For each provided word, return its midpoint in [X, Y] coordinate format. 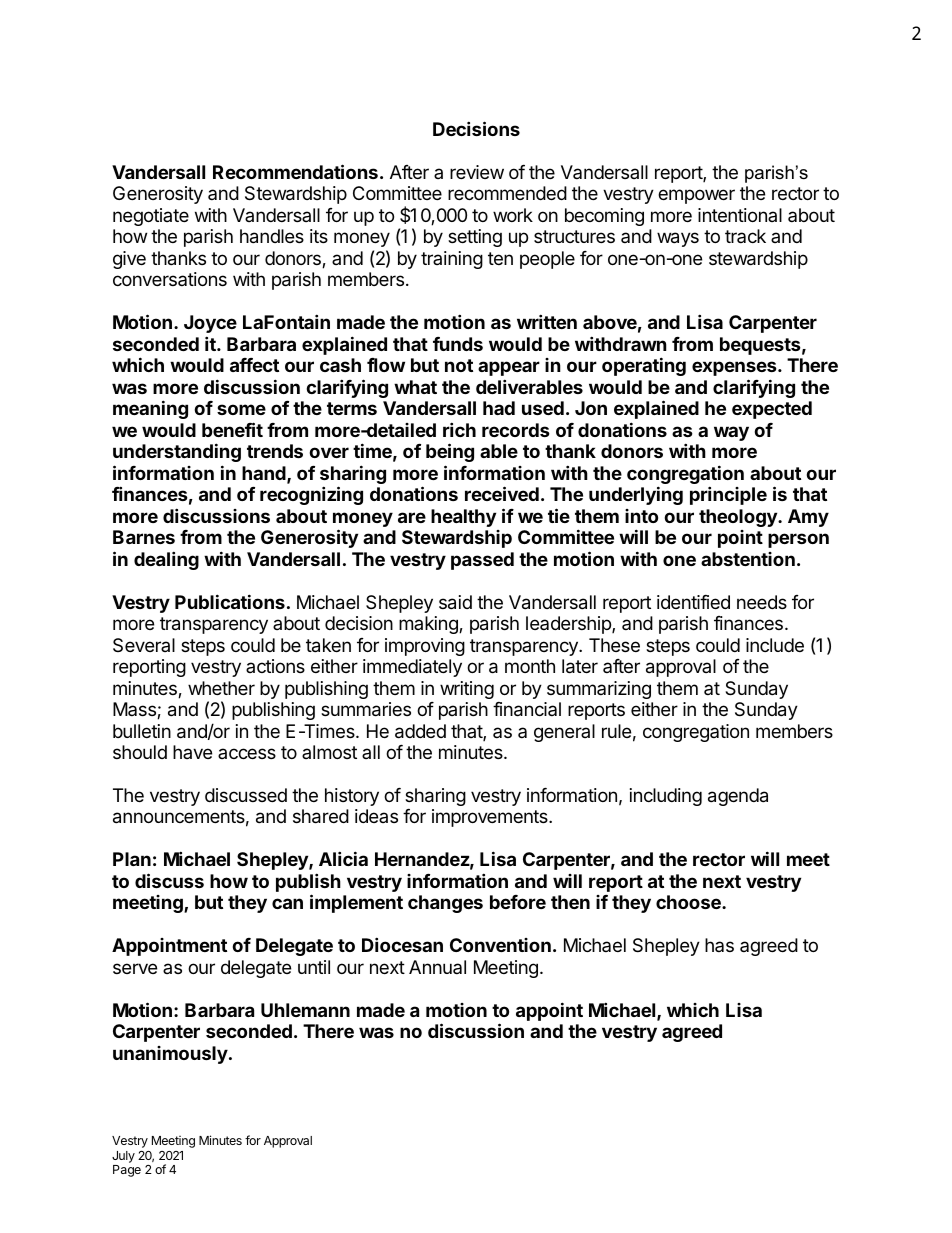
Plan [132, 859]
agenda [738, 797]
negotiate [151, 217]
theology [739, 518]
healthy [463, 518]
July [123, 1157]
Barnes [144, 537]
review [477, 172]
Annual [437, 967]
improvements [491, 818]
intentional [740, 215]
